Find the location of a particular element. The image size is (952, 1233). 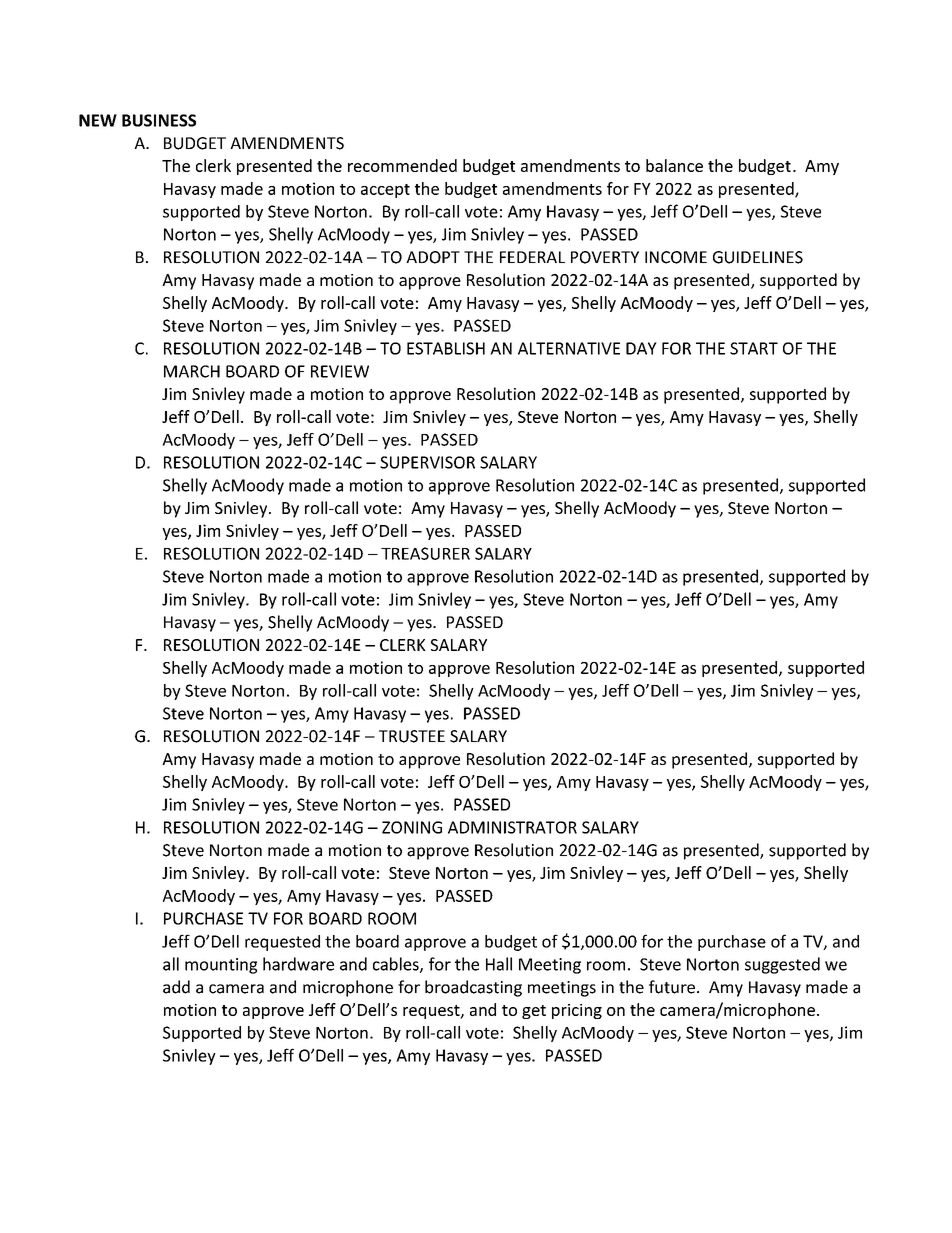

BUSINESS is located at coordinates (159, 120).
